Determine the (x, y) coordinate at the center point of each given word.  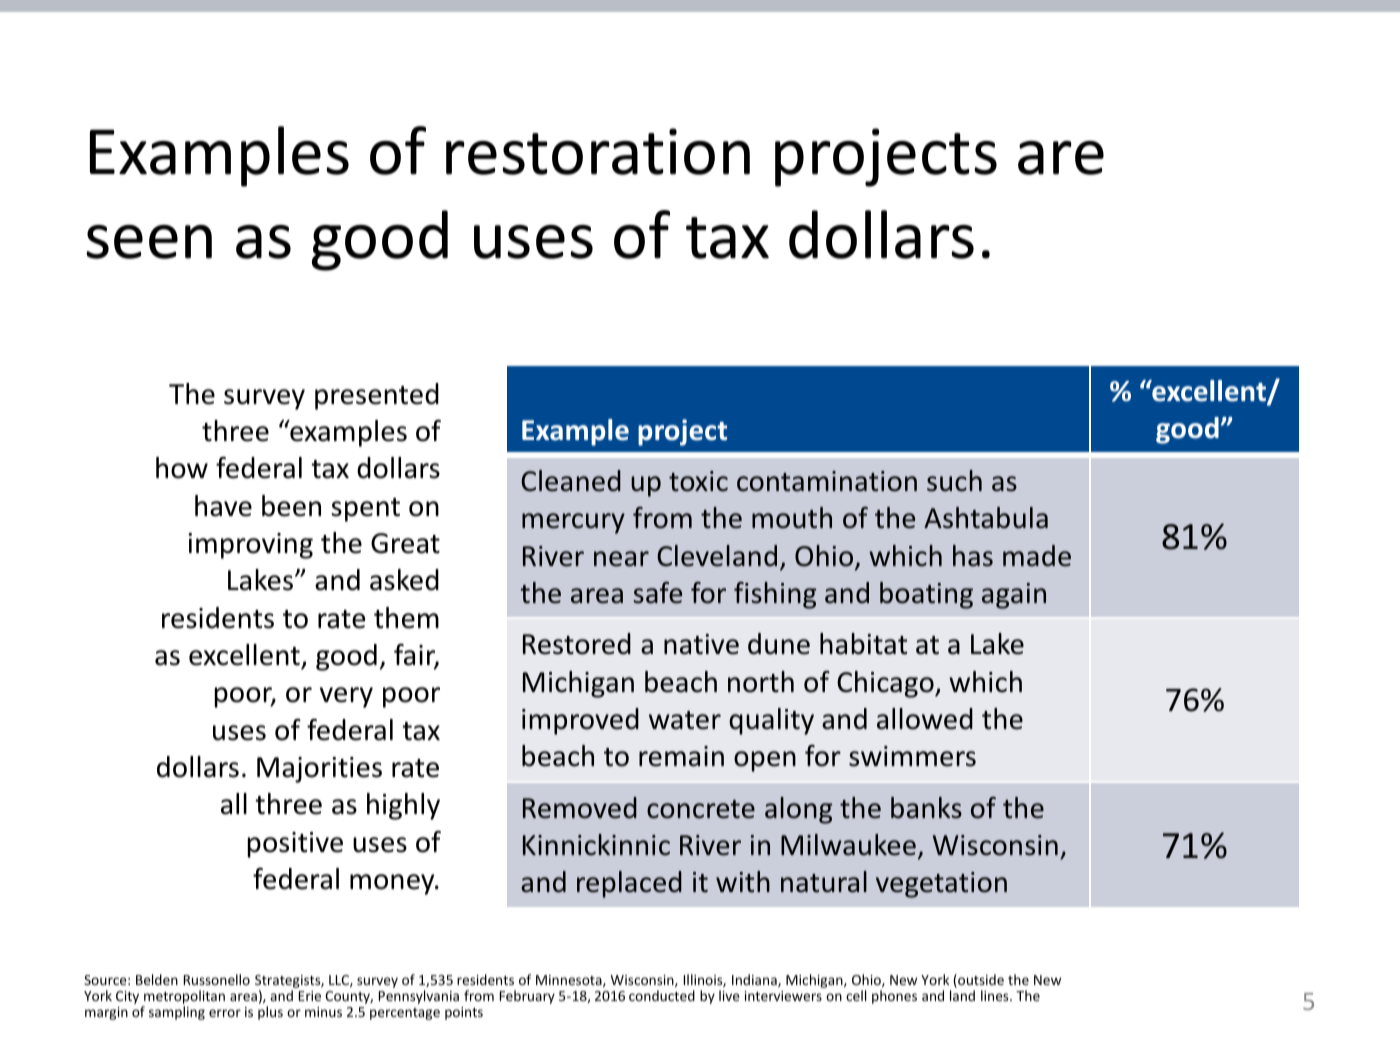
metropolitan (183, 998)
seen (149, 242)
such (954, 481)
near (621, 559)
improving (250, 546)
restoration (598, 151)
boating (926, 595)
